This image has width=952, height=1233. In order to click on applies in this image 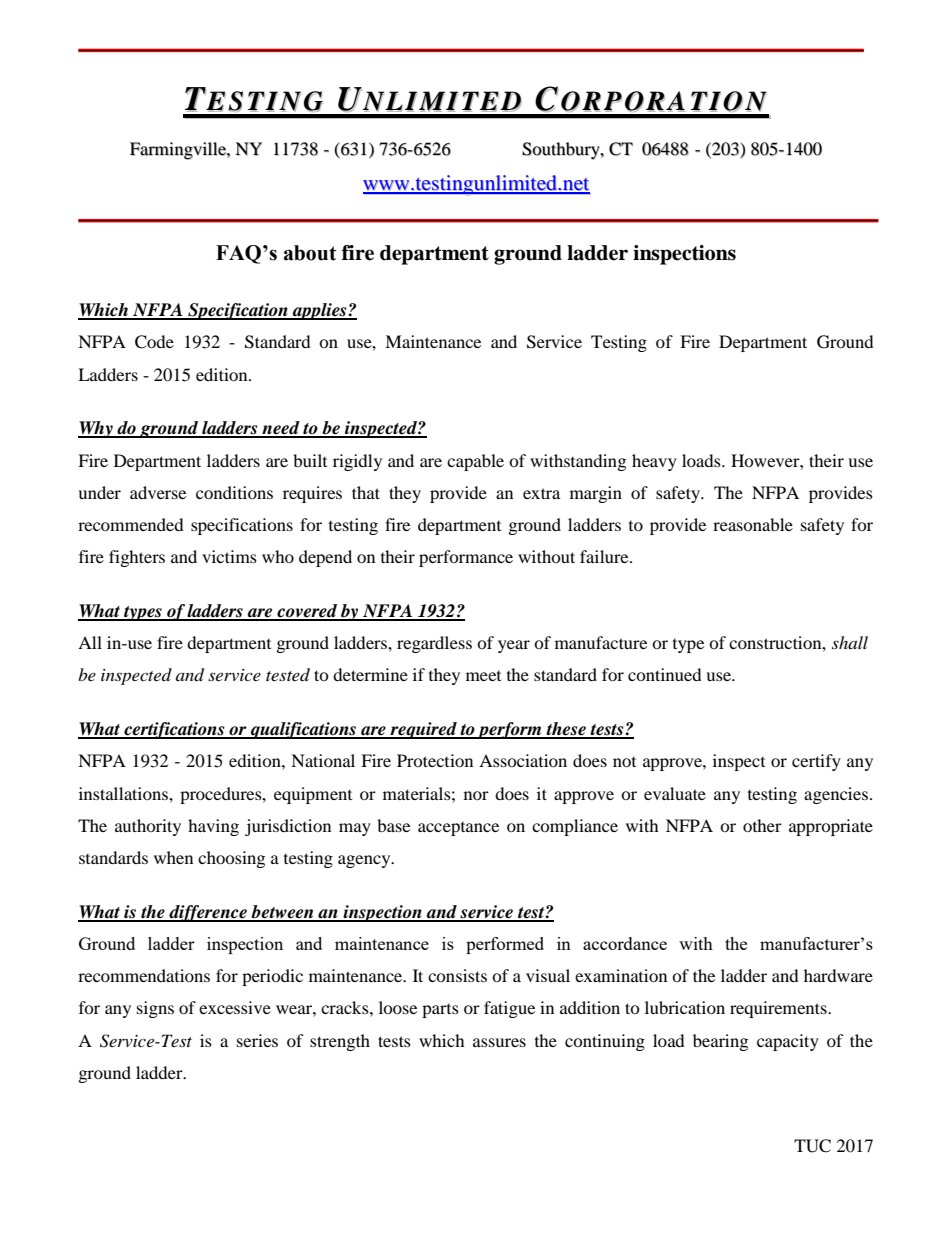, I will do `click(320, 311)`.
